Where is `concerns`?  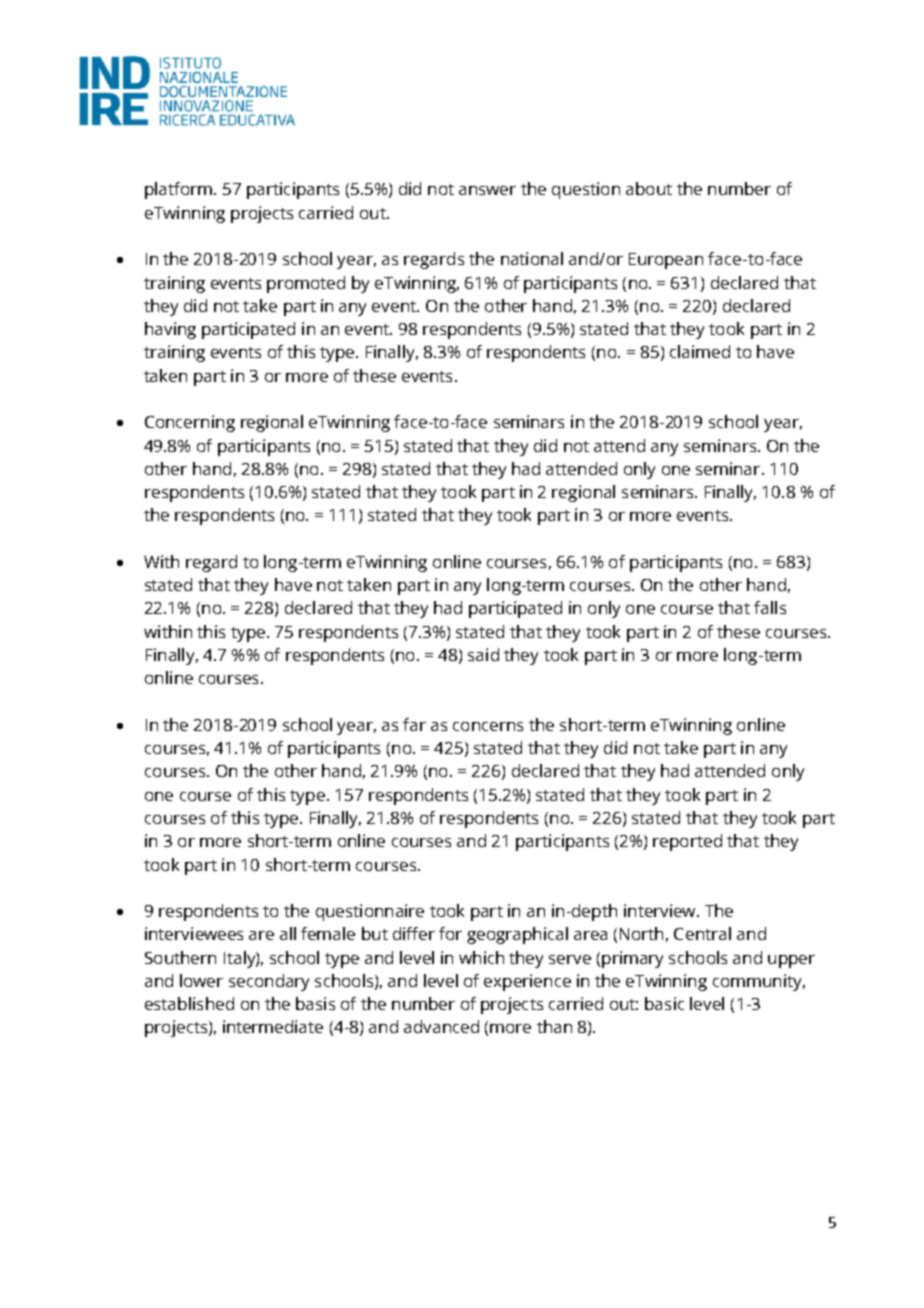 concerns is located at coordinates (488, 726).
